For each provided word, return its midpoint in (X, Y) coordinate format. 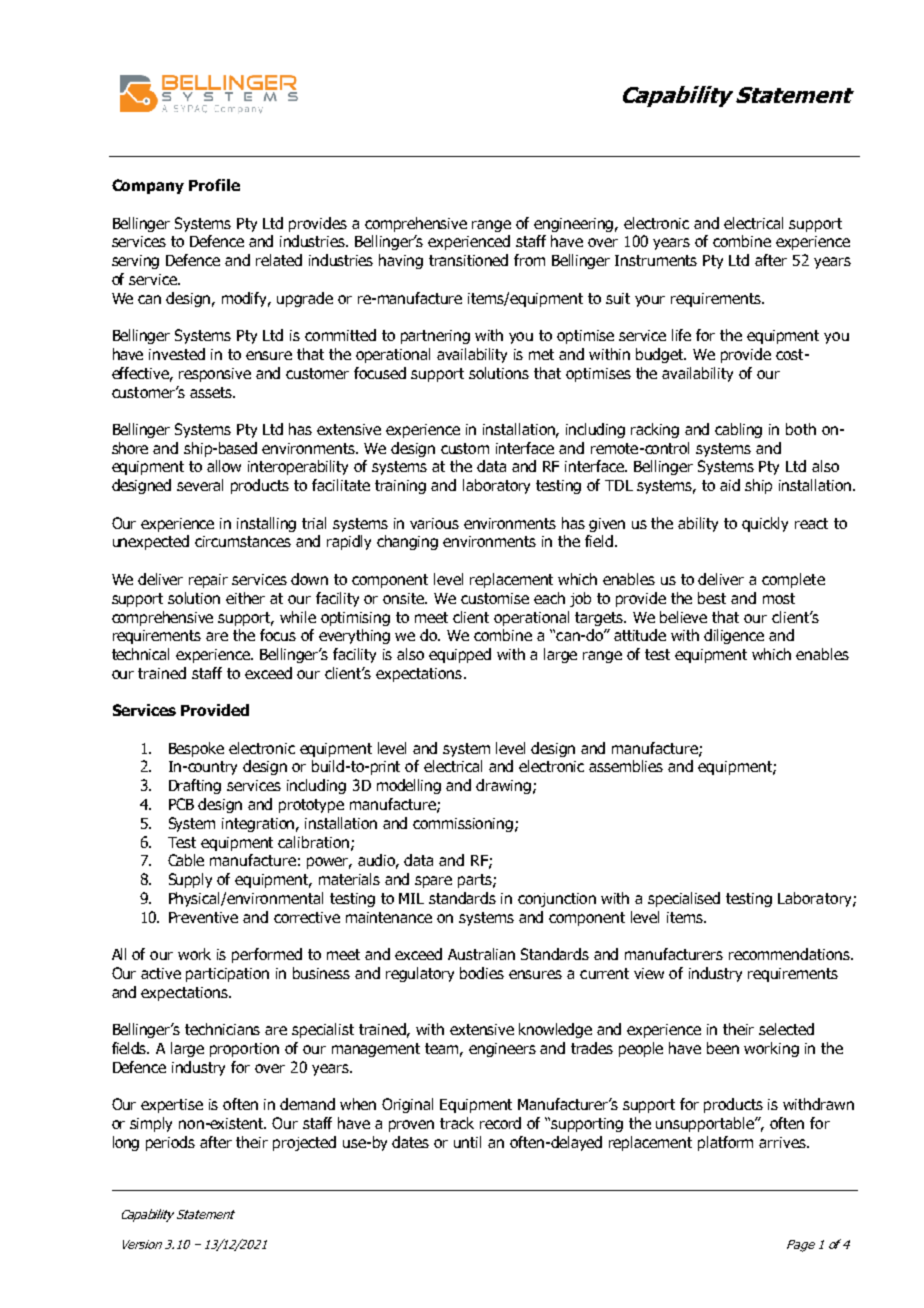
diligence (734, 636)
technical (140, 654)
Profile (214, 185)
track (457, 1123)
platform (725, 1143)
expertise (172, 1106)
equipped (460, 655)
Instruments (656, 260)
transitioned (468, 260)
